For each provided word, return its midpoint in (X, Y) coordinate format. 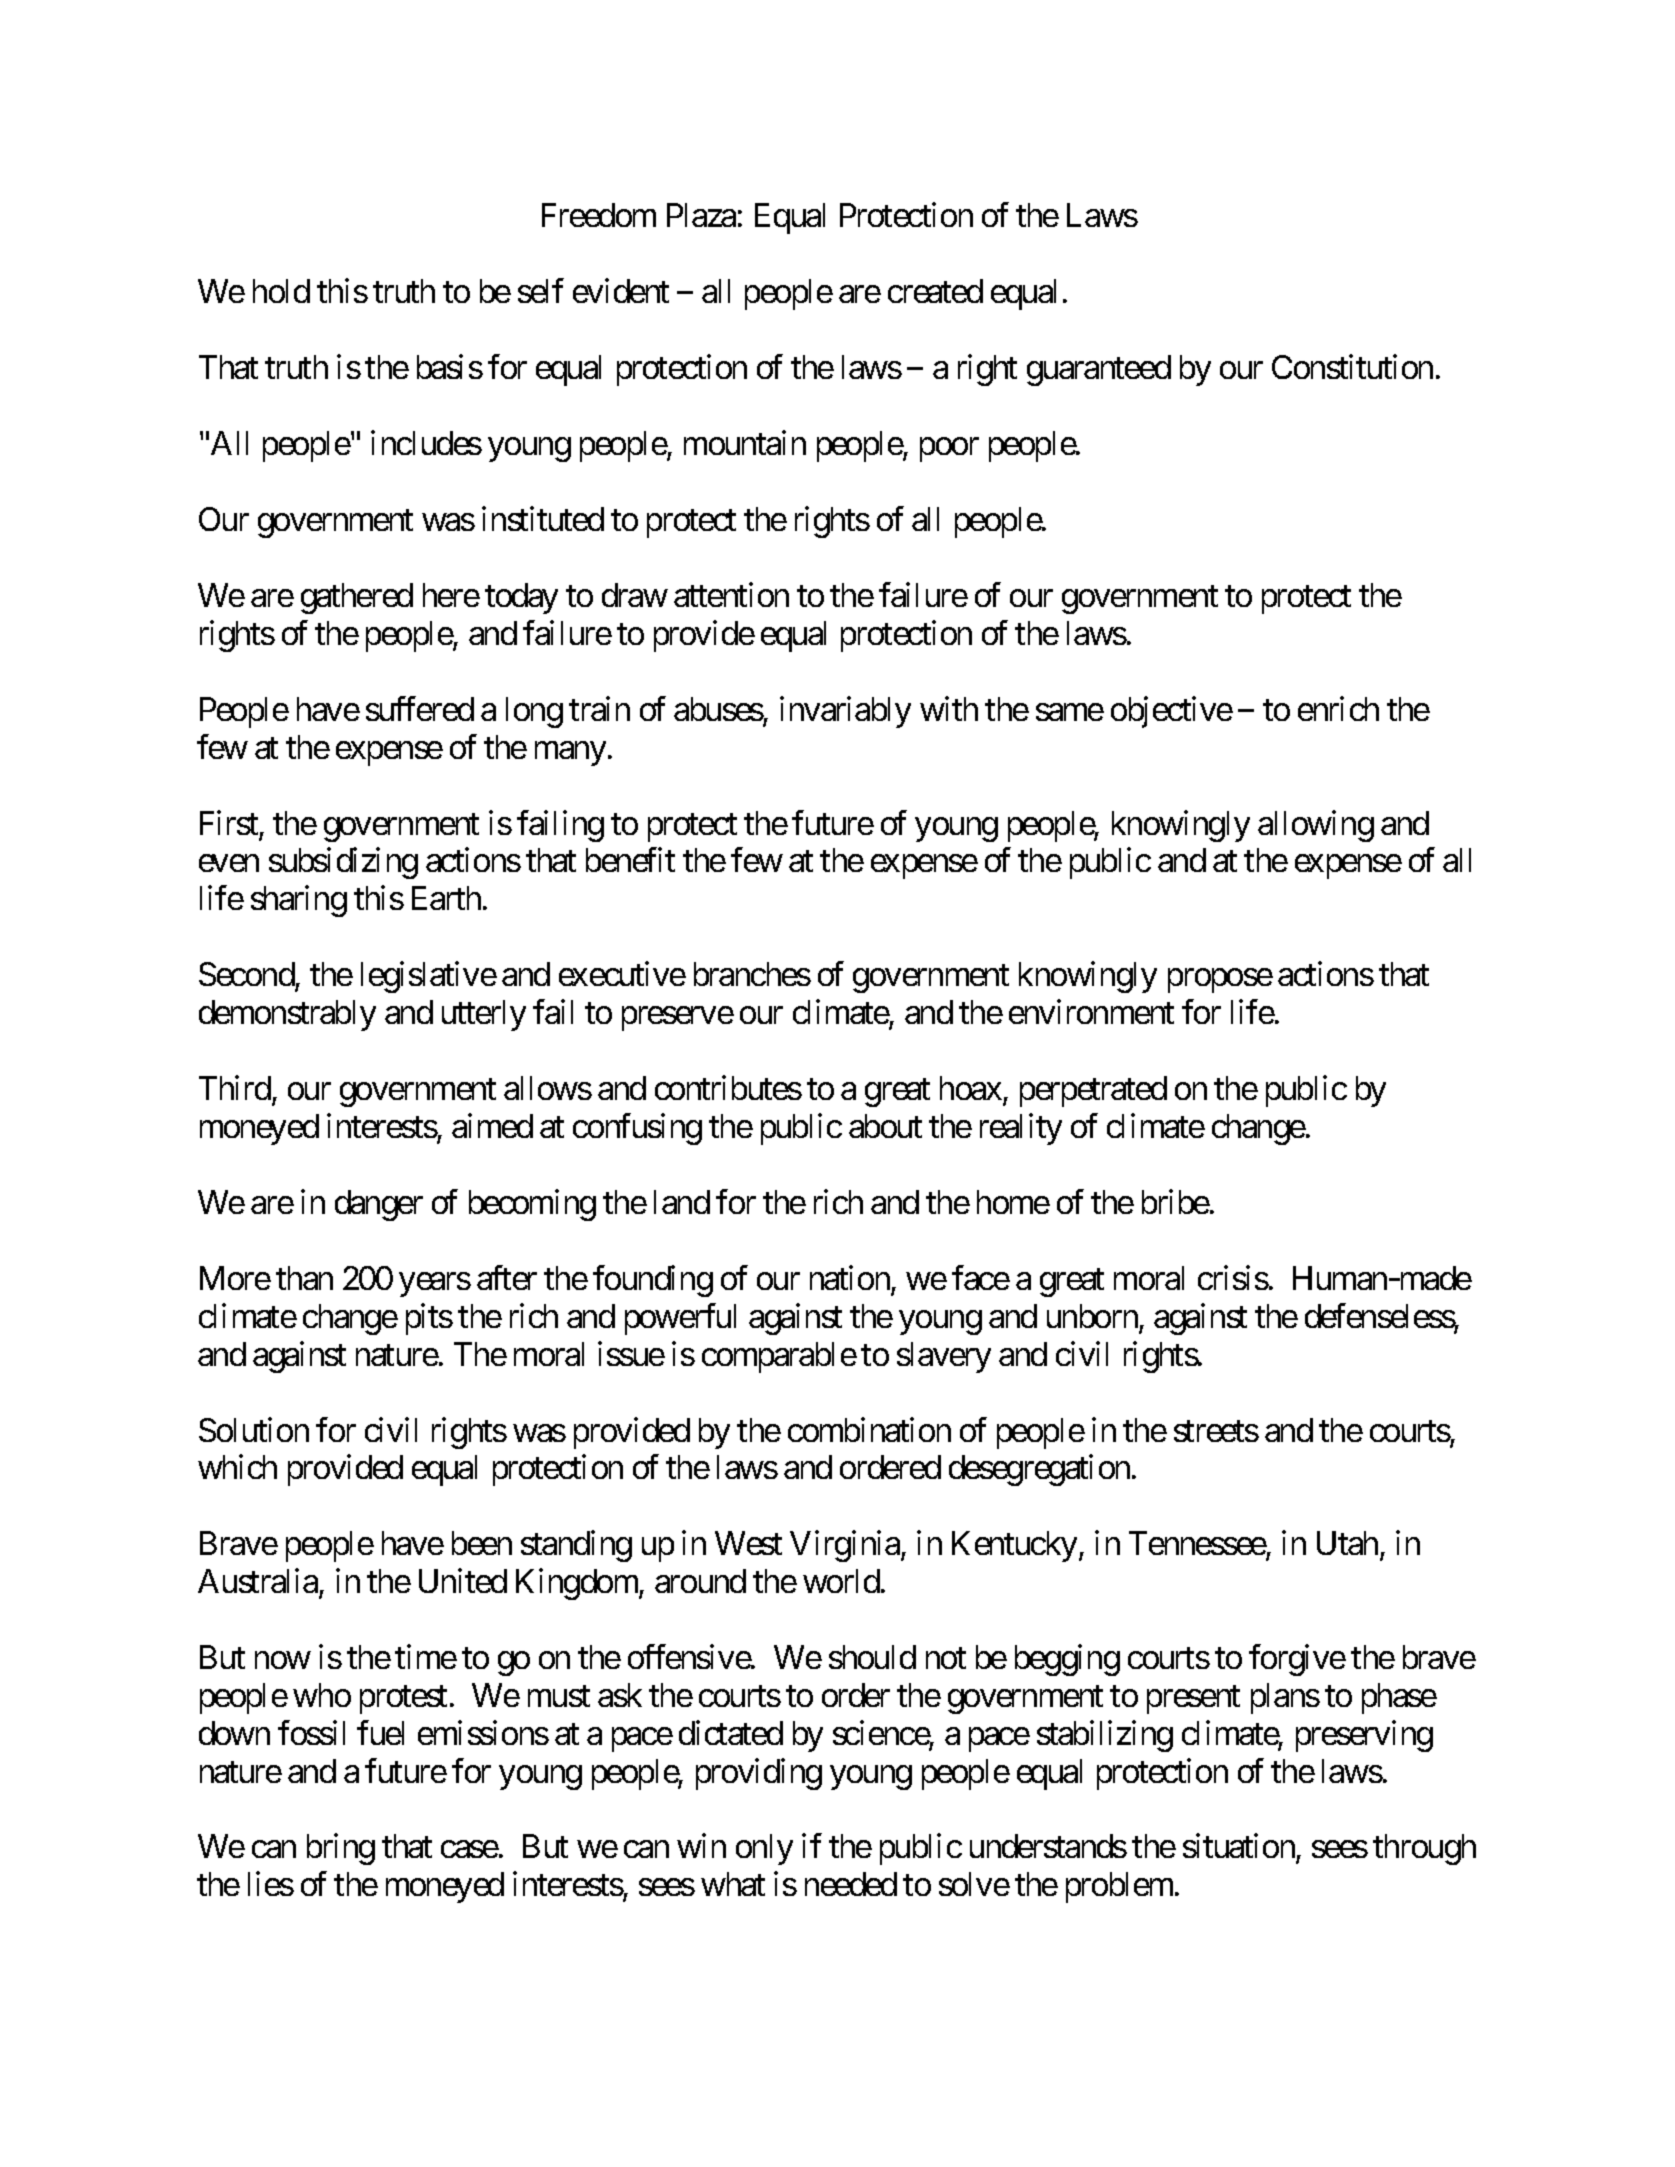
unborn (1092, 1316)
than (304, 1278)
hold (281, 291)
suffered (420, 708)
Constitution (1352, 367)
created (935, 291)
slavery (944, 1357)
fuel (380, 1732)
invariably (845, 712)
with (949, 708)
